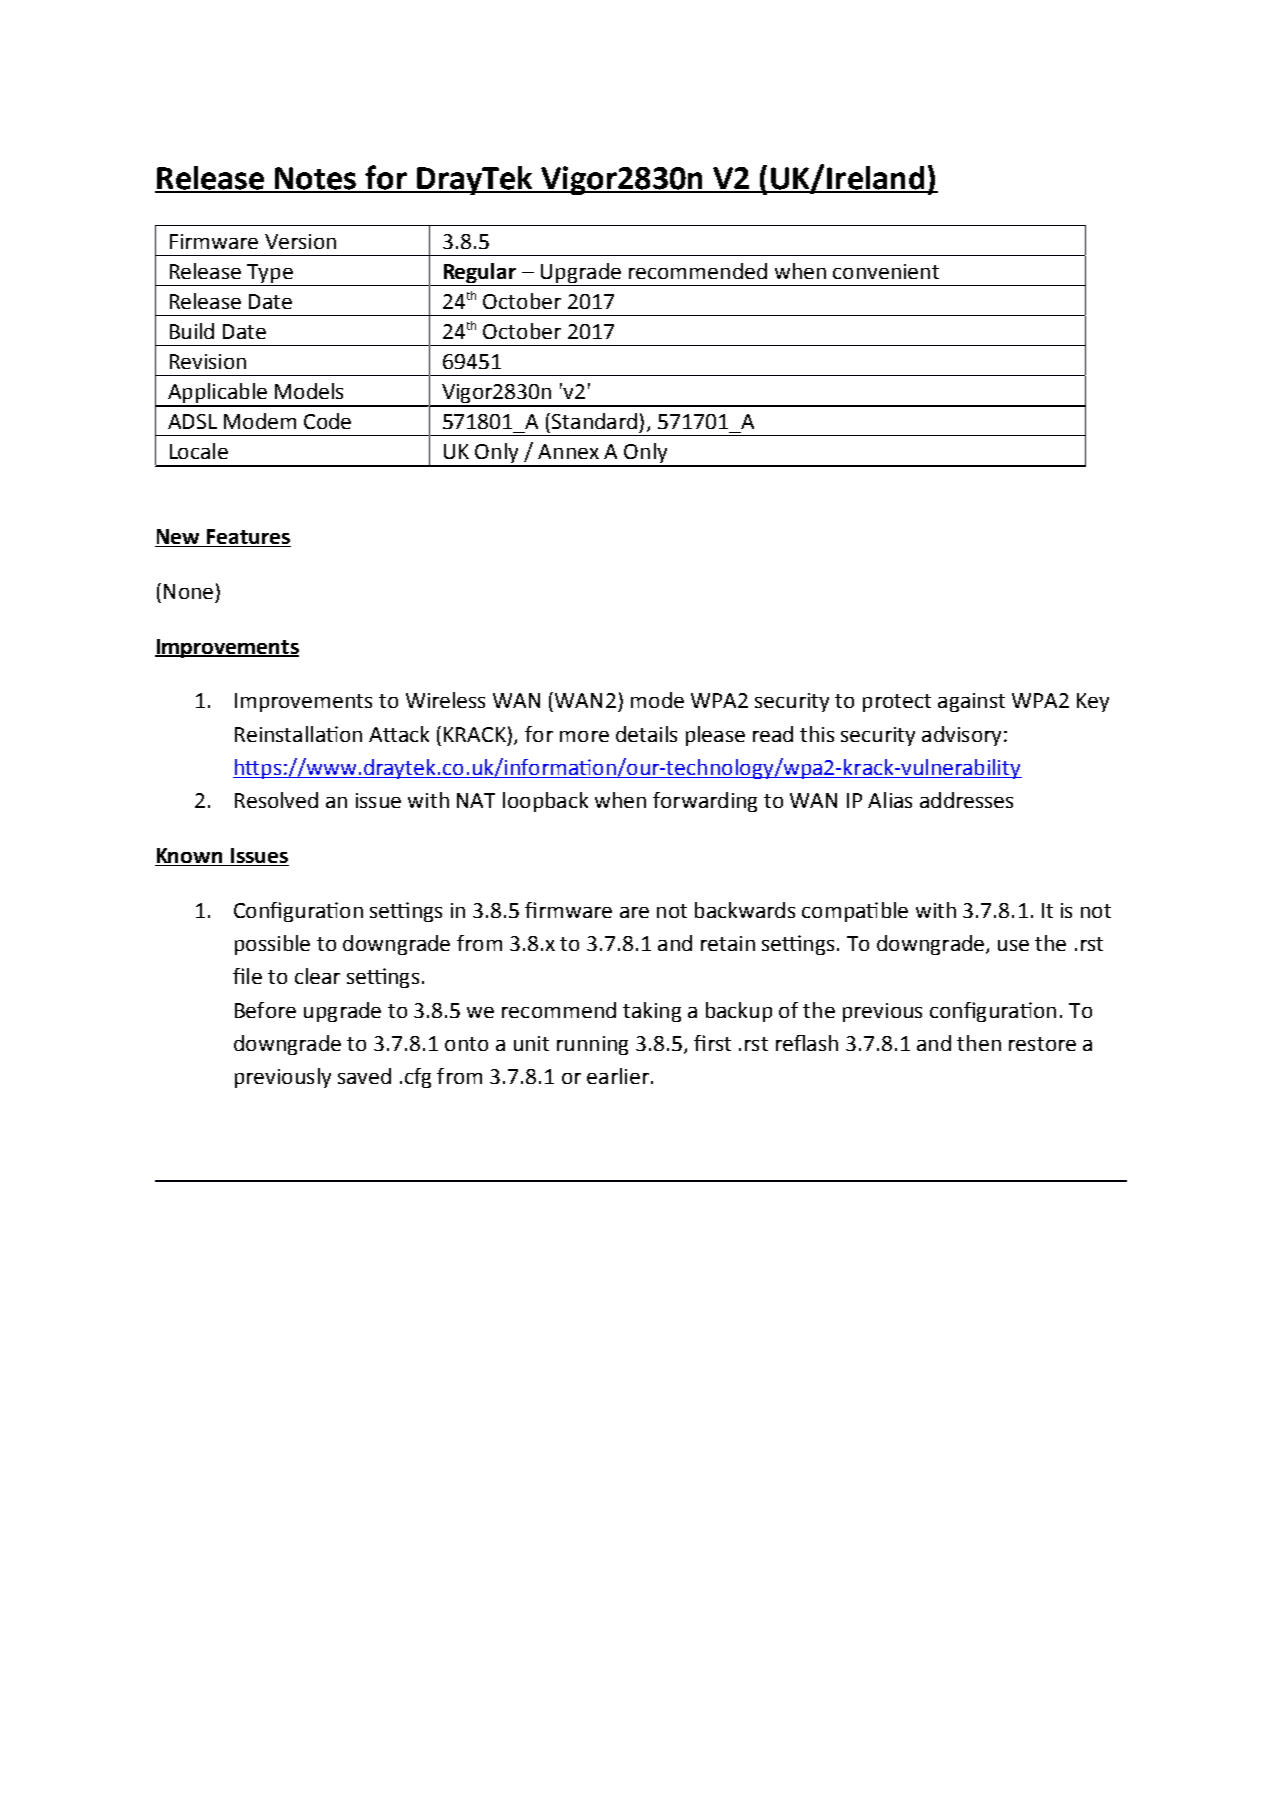  Describe the element at coordinates (568, 451) in the screenshot. I see `Annex` at that location.
